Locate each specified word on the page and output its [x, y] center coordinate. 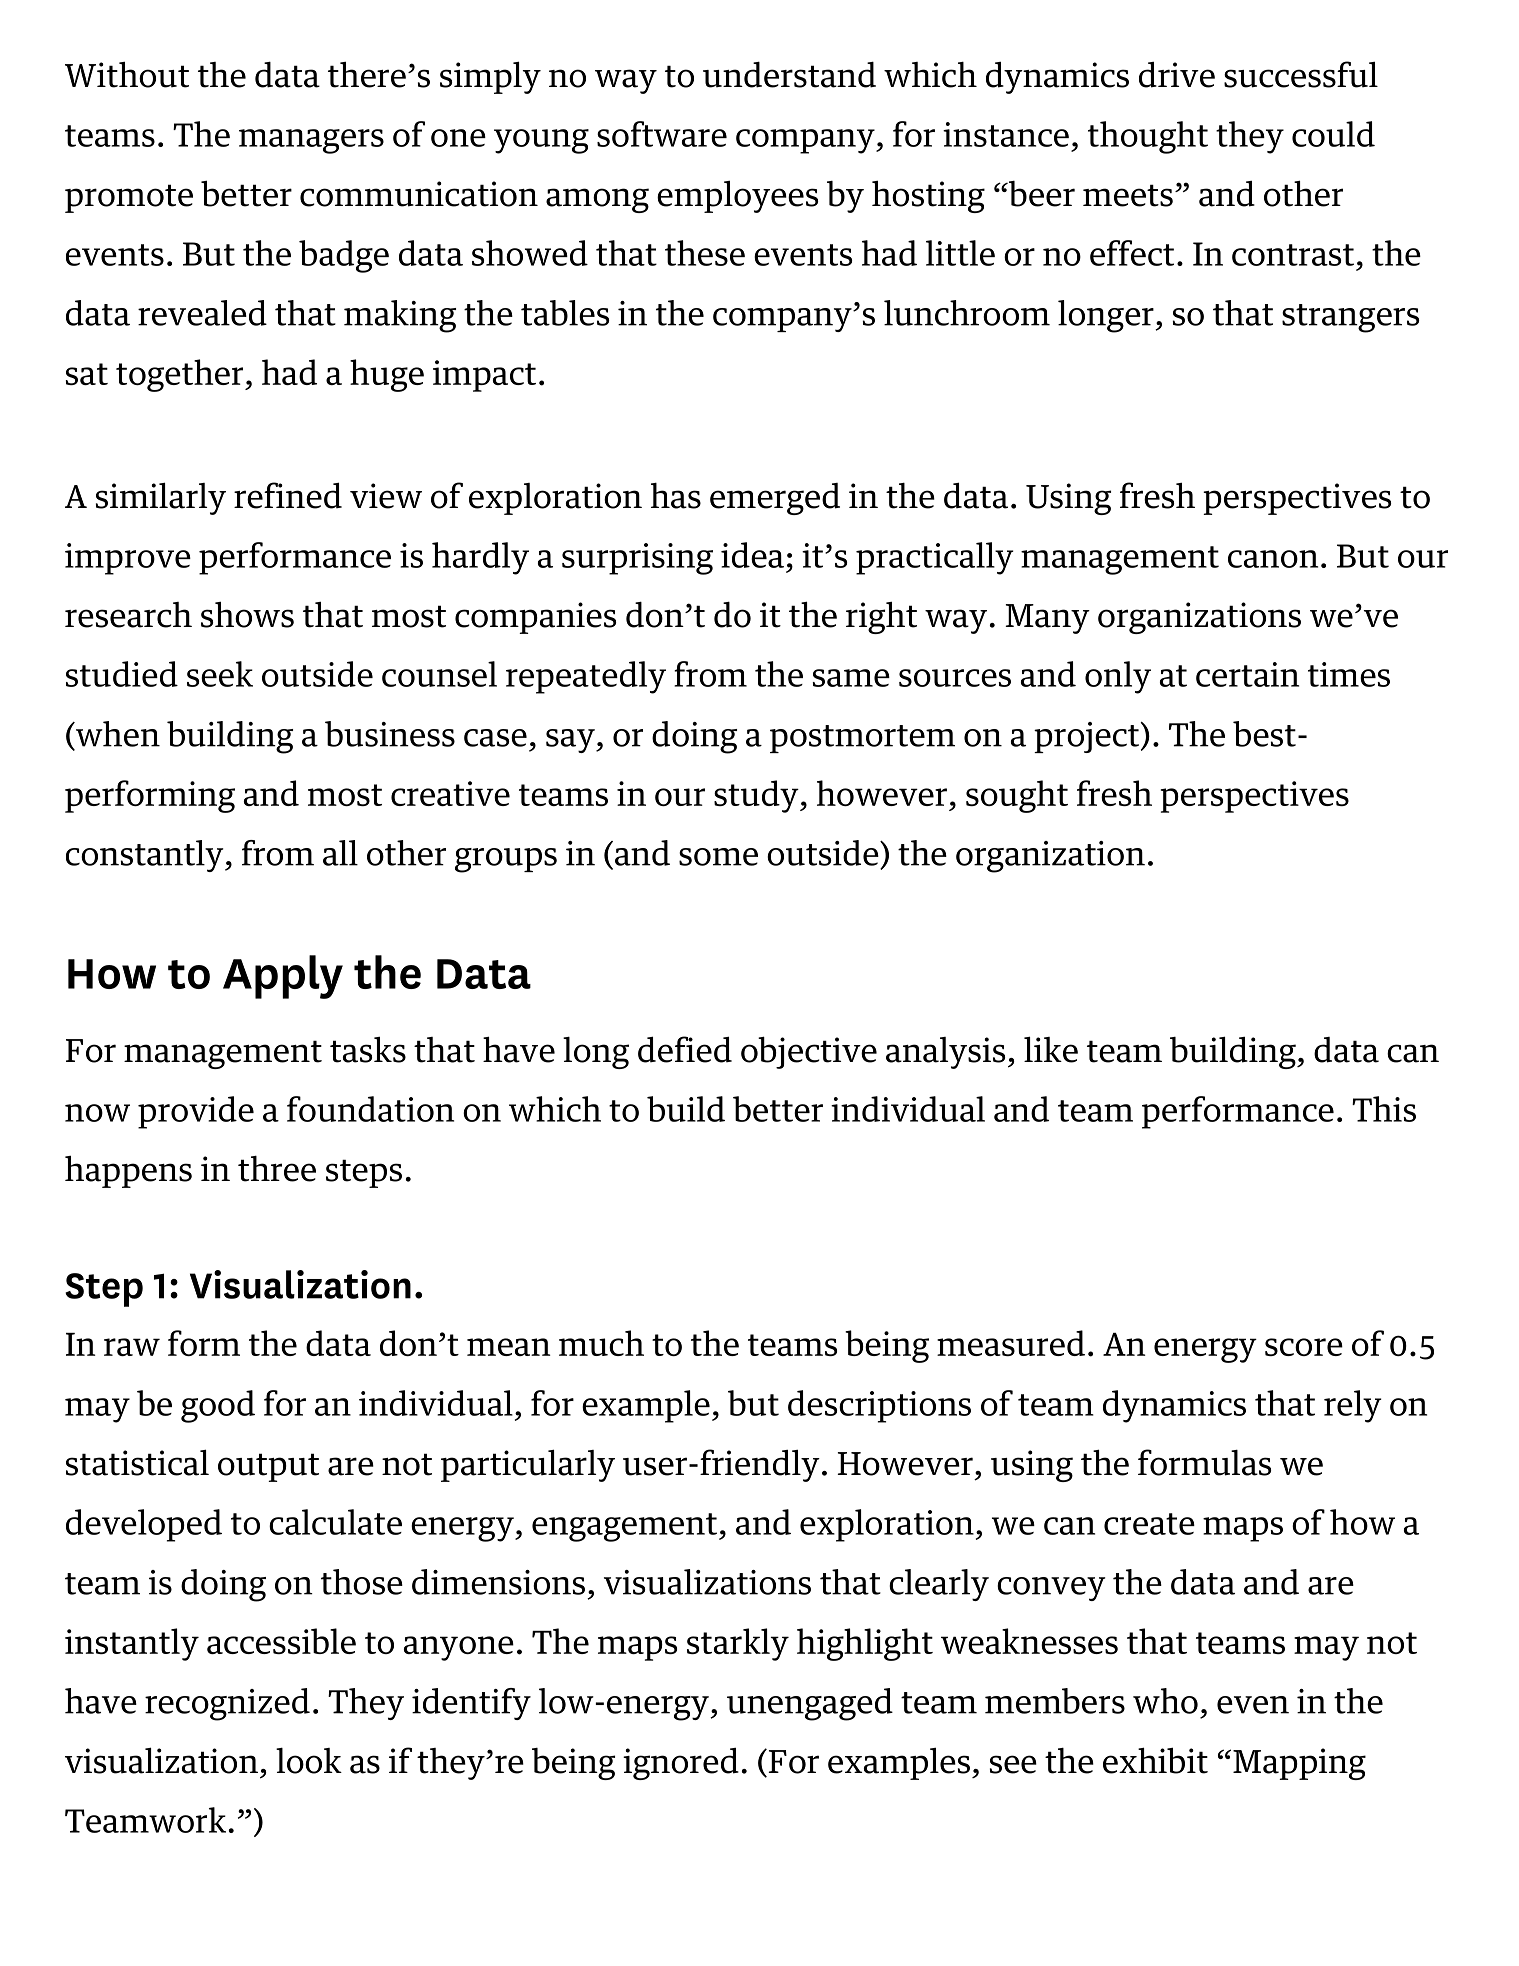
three [277, 1169]
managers [311, 141]
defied [685, 1049]
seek [220, 674]
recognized [227, 1704]
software [662, 134]
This [1384, 1109]
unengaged [810, 1704]
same [851, 678]
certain [1247, 674]
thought [1148, 137]
